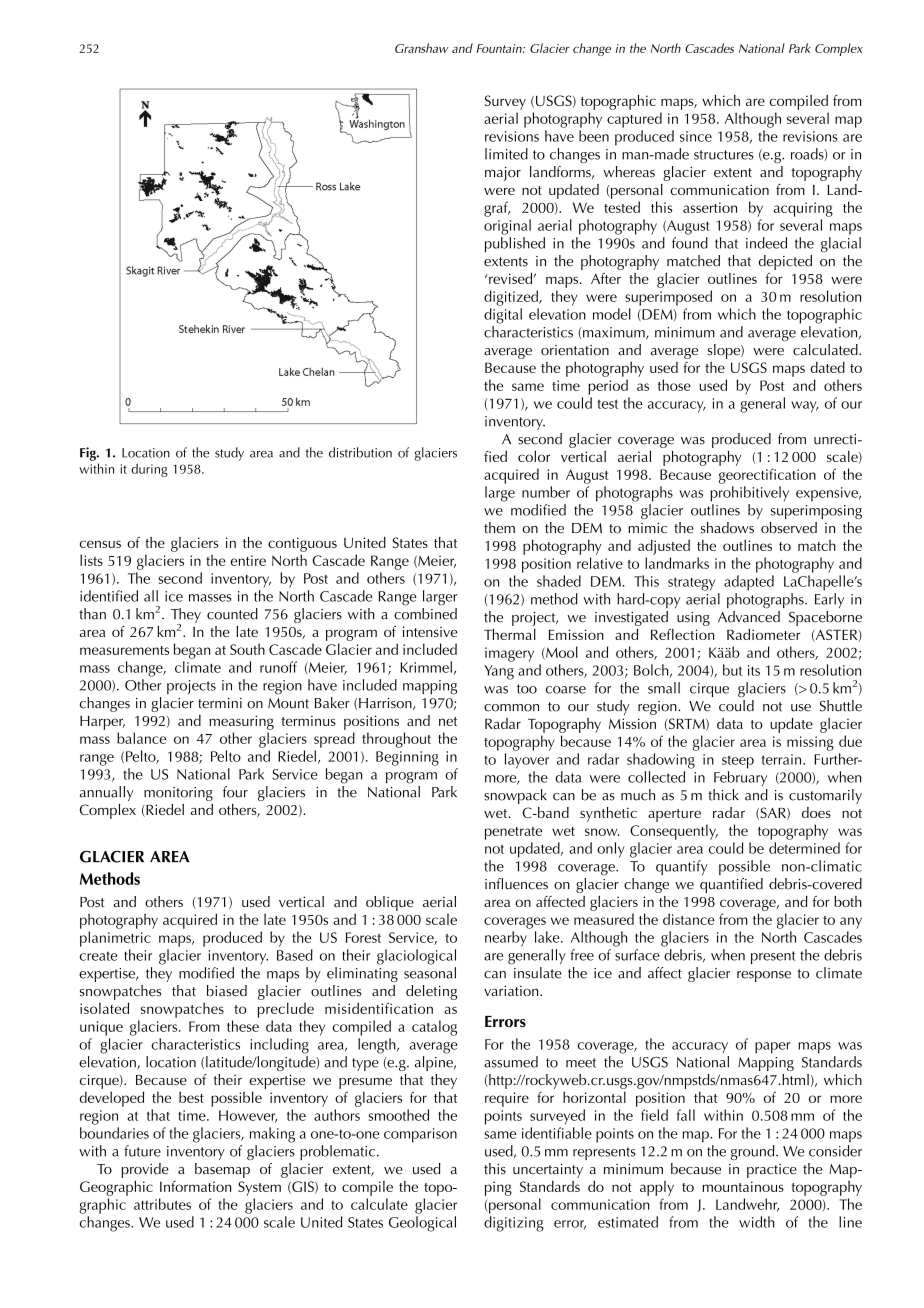 This document has height=1308, width=924. What do you see at coordinates (724, 155) in the document?
I see `structures` at bounding box center [724, 155].
